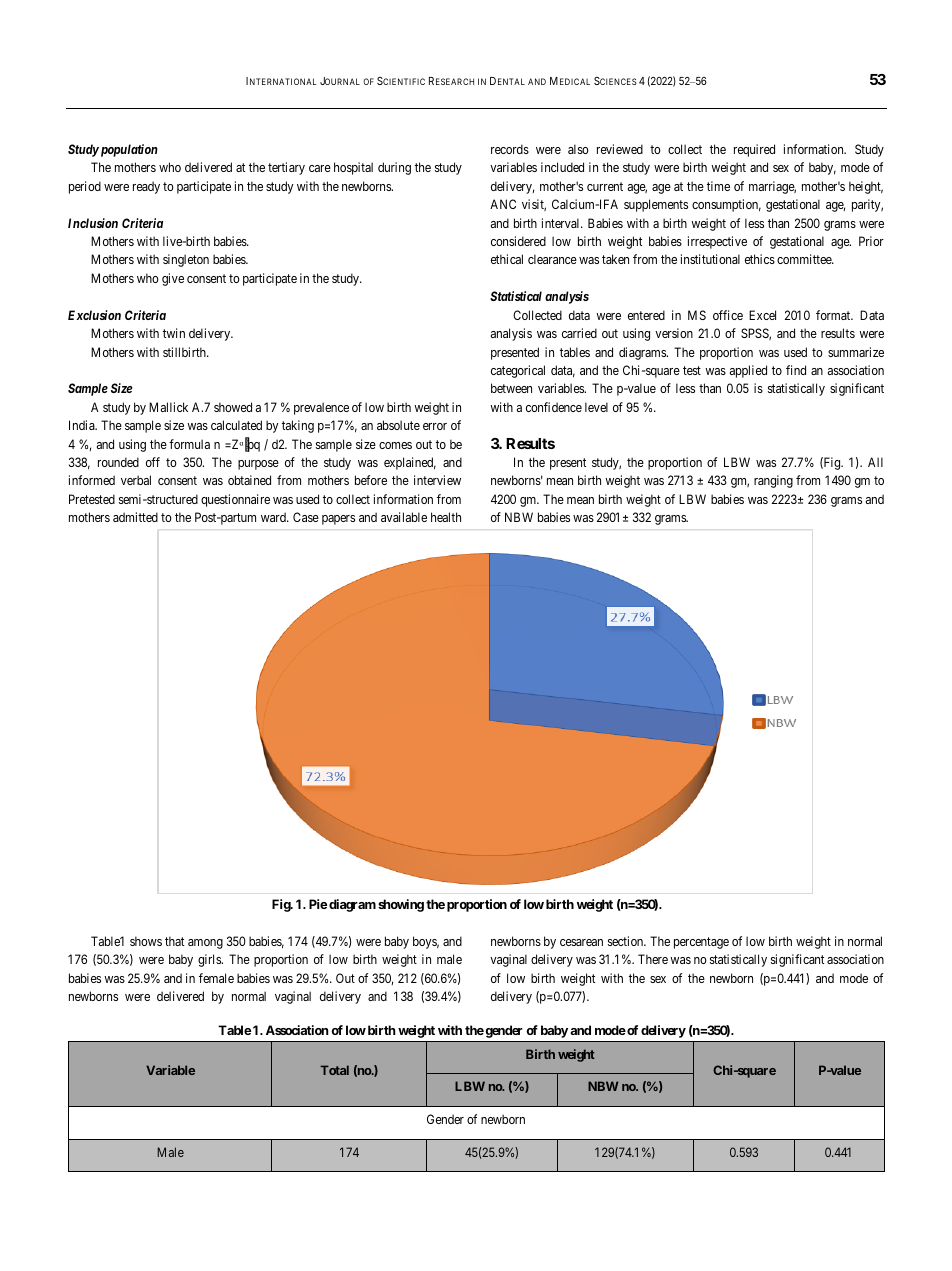 The height and width of the page is (1271, 952). I want to click on papers, so click(338, 520).
